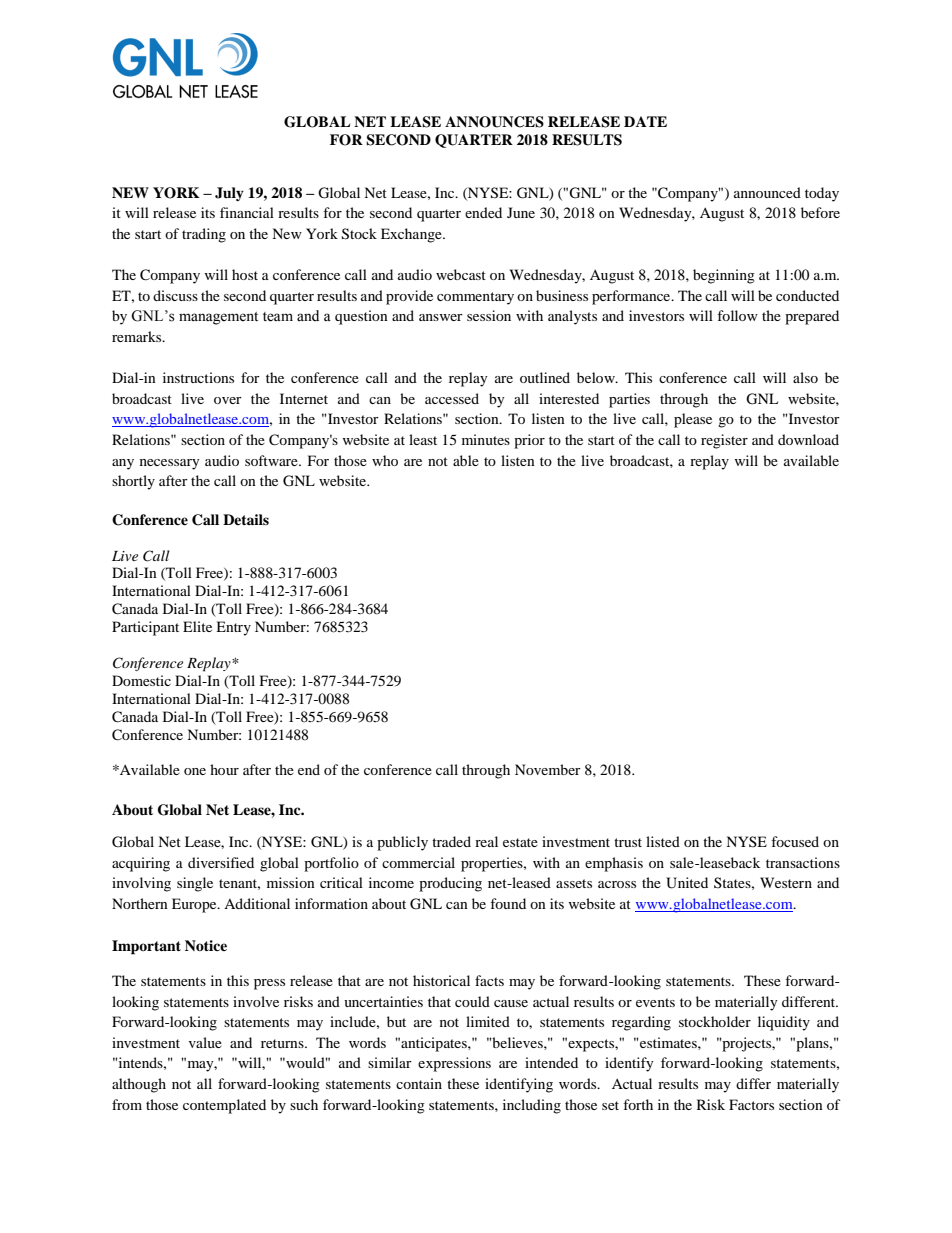 Image resolution: width=952 pixels, height=1233 pixels. Describe the element at coordinates (229, 194) in the screenshot. I see `July` at that location.
